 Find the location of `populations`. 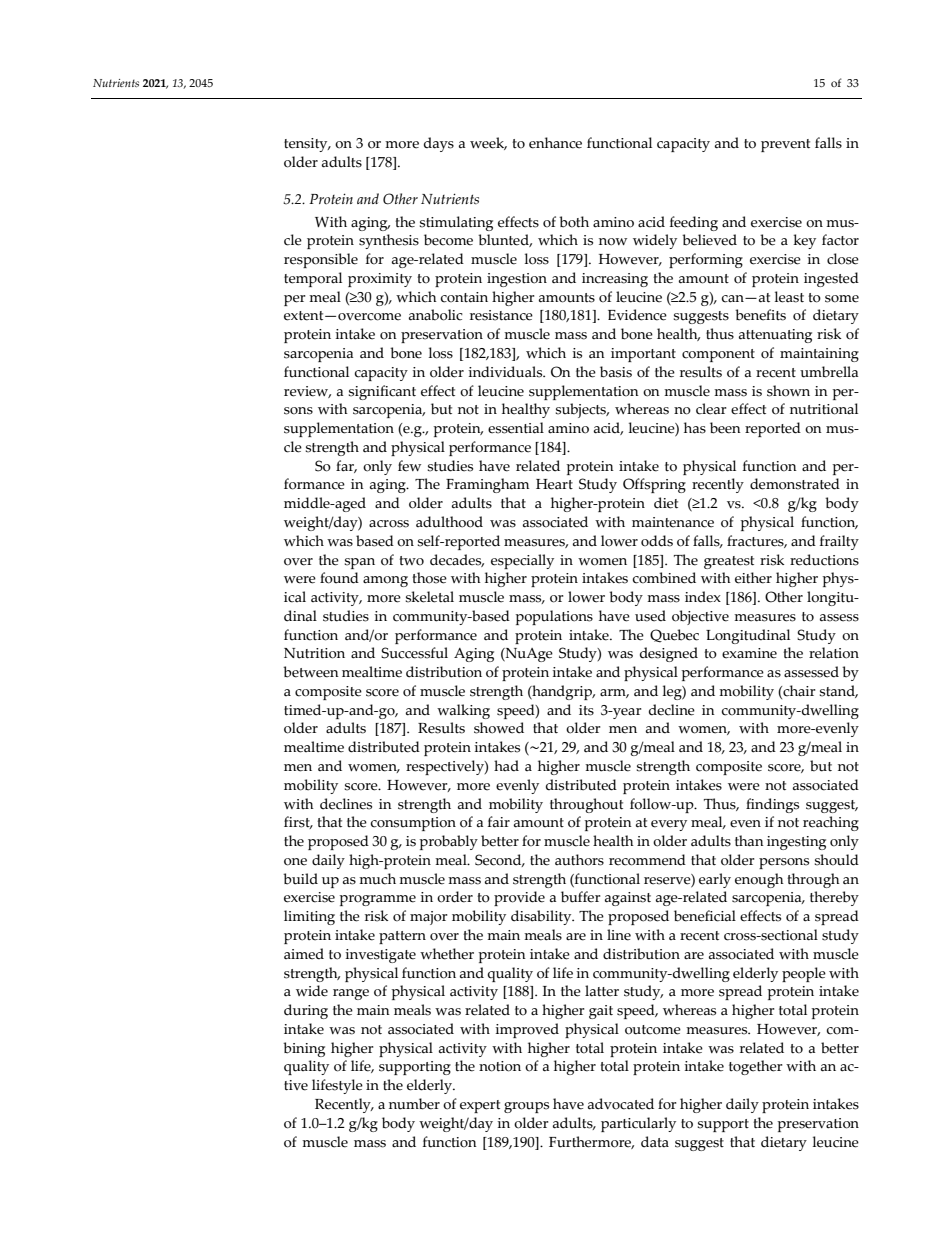

populations is located at coordinates (554, 617).
